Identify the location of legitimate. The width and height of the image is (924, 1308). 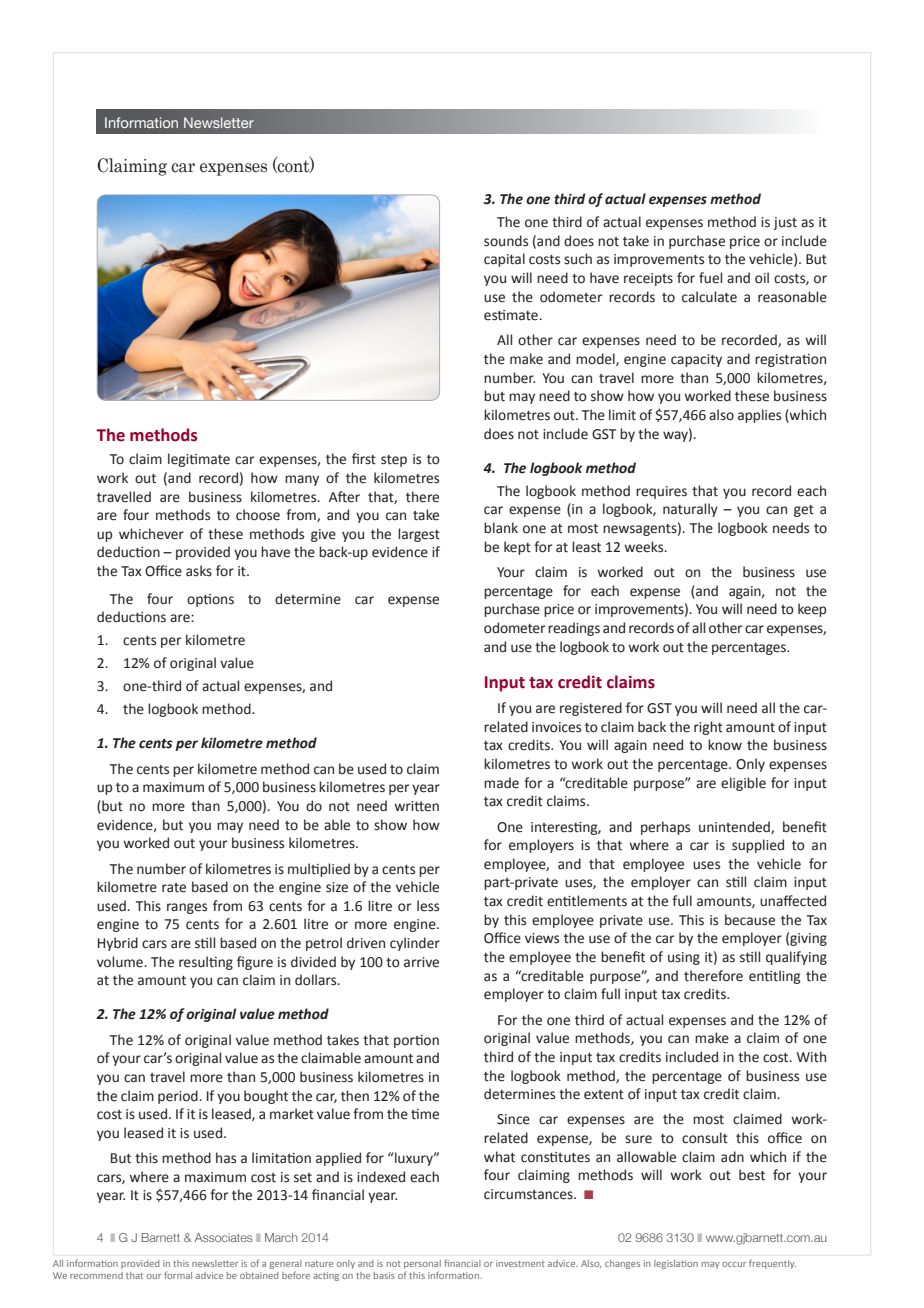
(199, 460).
